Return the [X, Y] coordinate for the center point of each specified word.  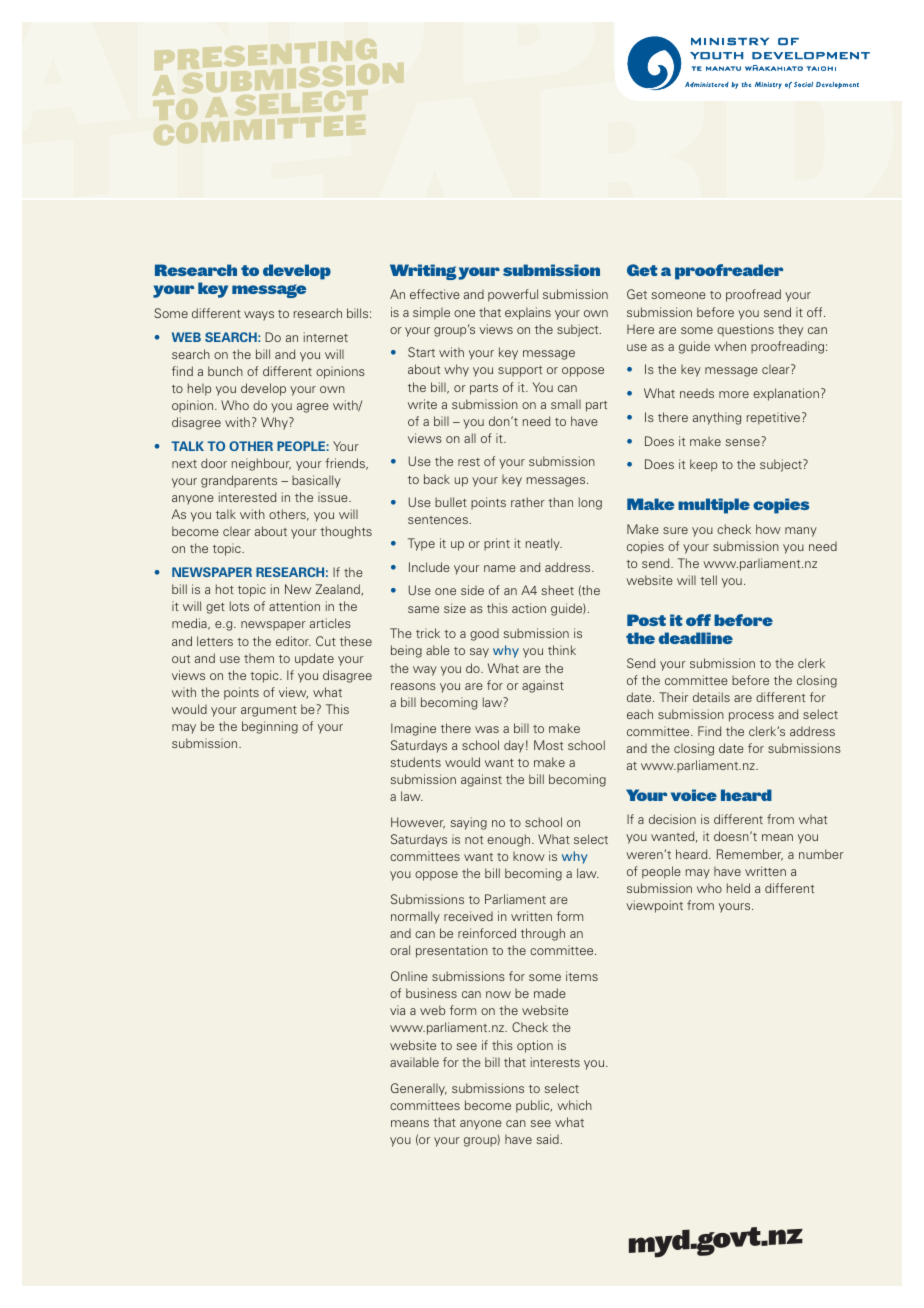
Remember [750, 855]
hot [225, 589]
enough [510, 840]
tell [708, 580]
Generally [419, 1089]
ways [259, 316]
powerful [513, 295]
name [500, 568]
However [418, 823]
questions [745, 330]
